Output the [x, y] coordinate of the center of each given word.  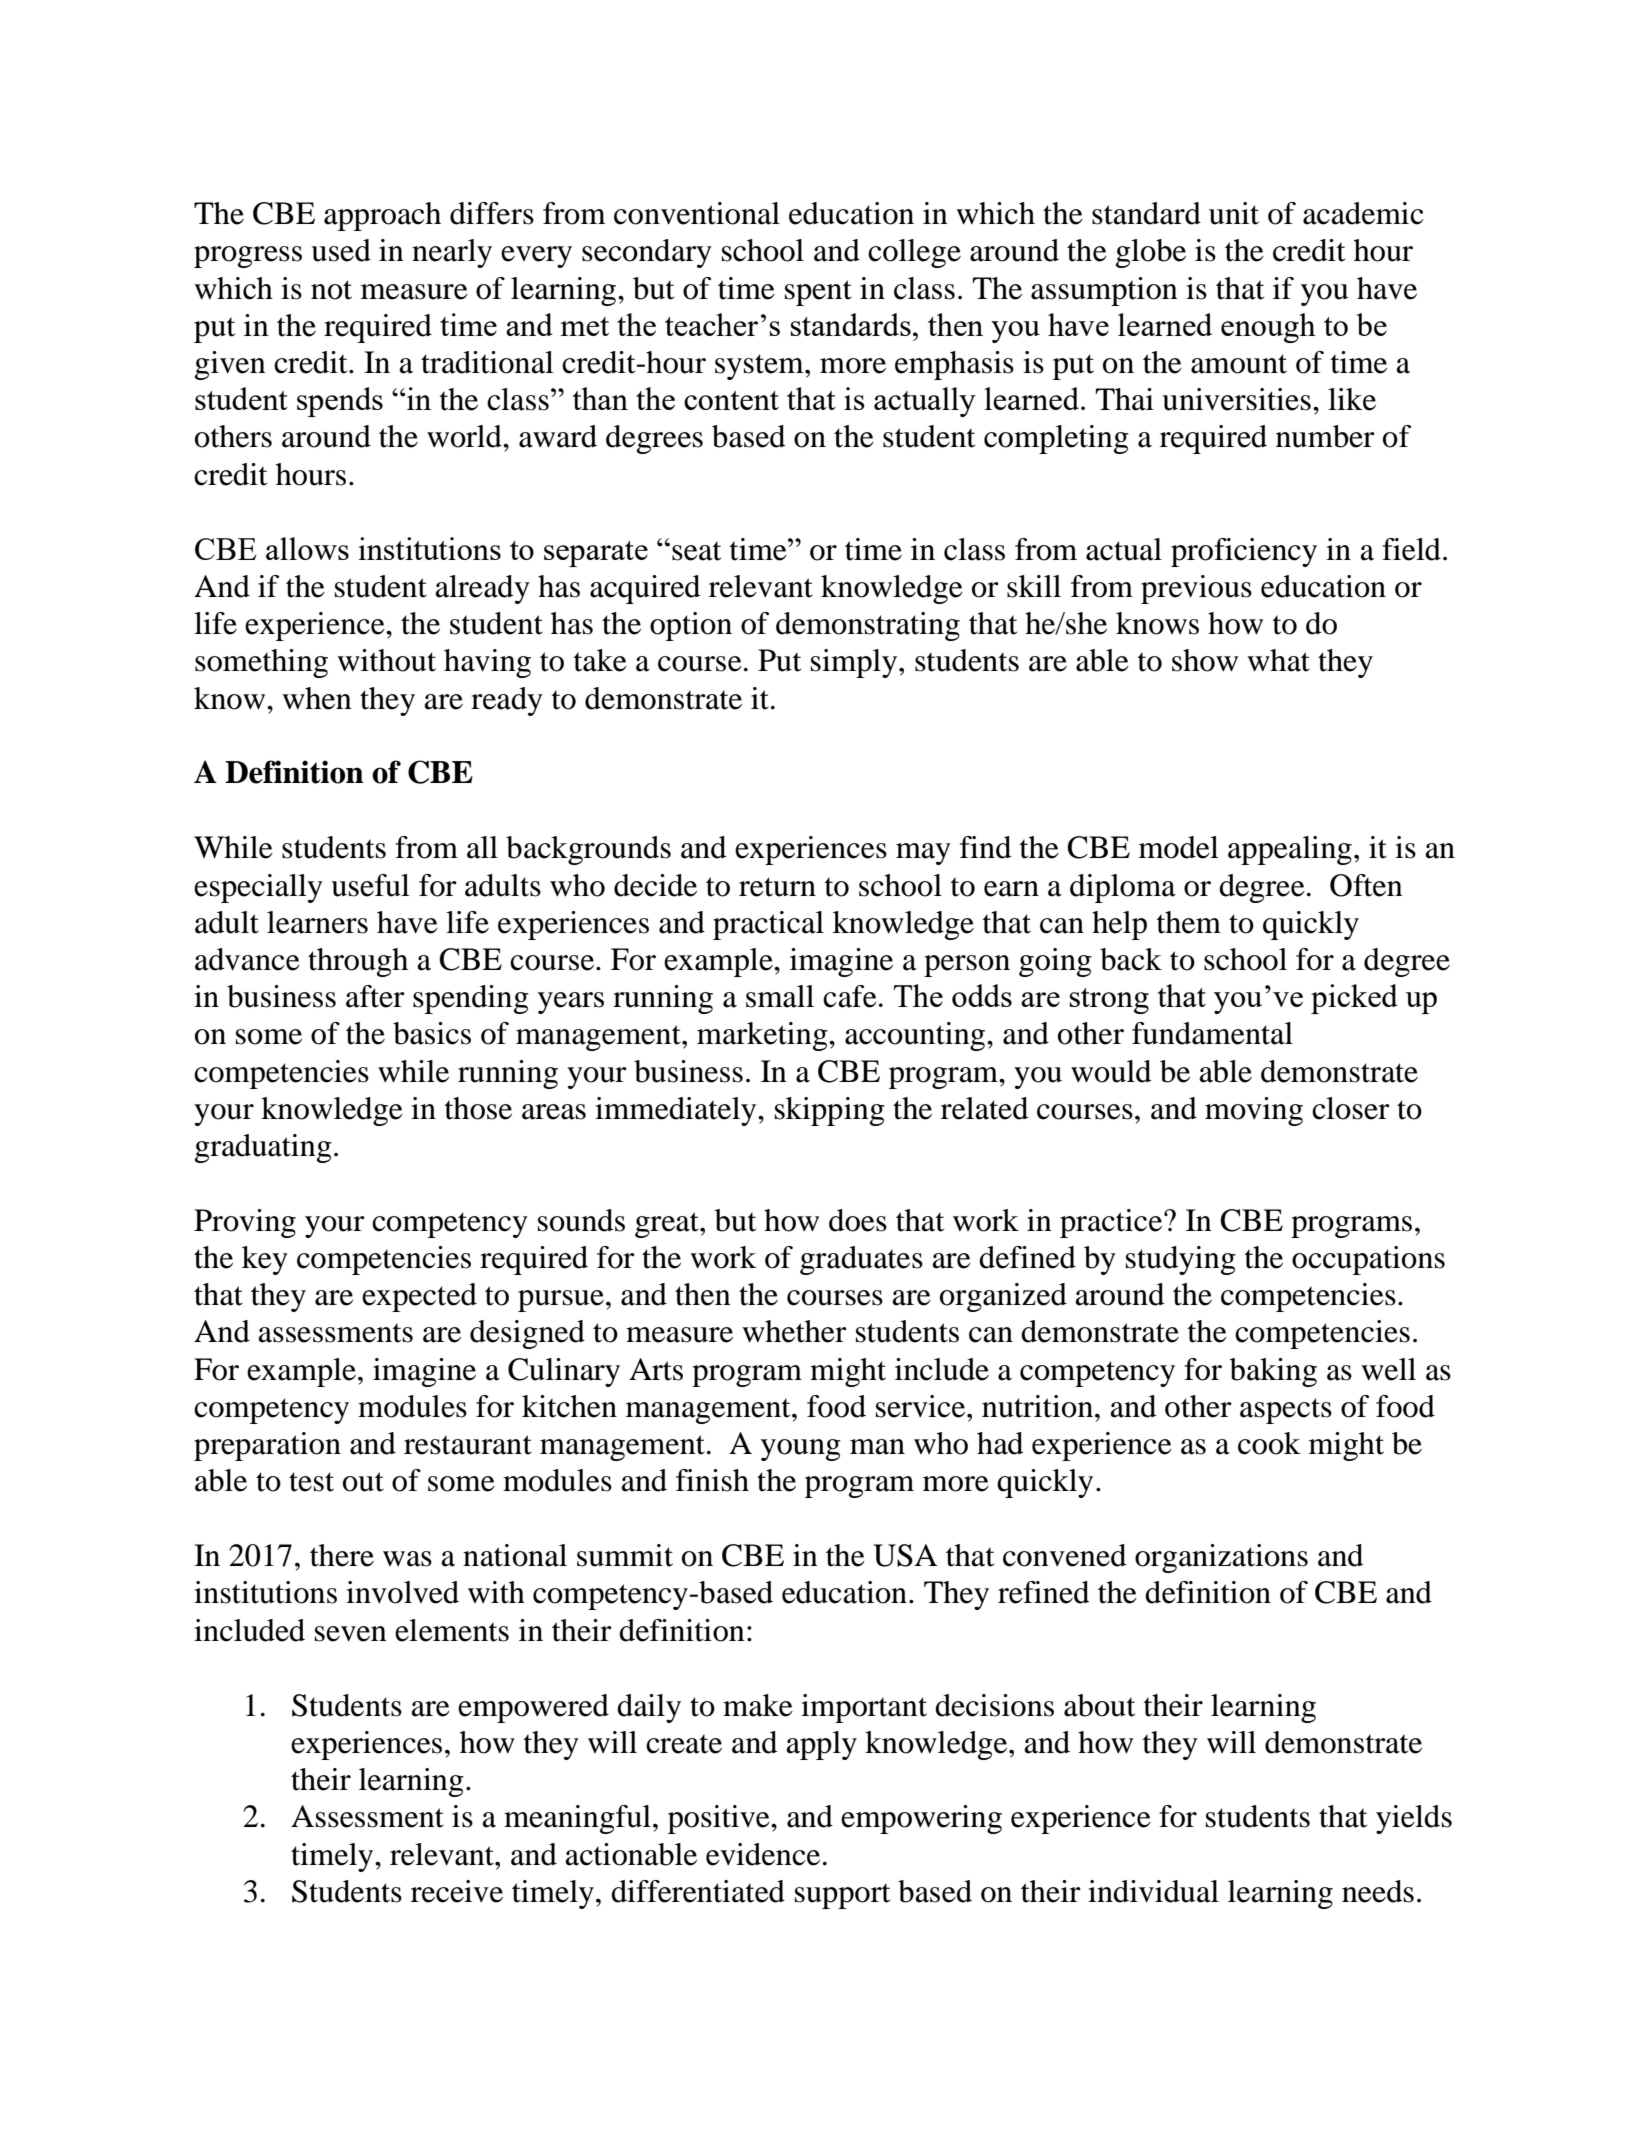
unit [1234, 213]
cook [1269, 1443]
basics [432, 1033]
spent [818, 293]
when [317, 698]
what [1278, 660]
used [341, 250]
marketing [763, 1036]
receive [457, 1891]
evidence [763, 1854]
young [801, 1450]
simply [855, 663]
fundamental [1212, 1033]
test [311, 1482]
